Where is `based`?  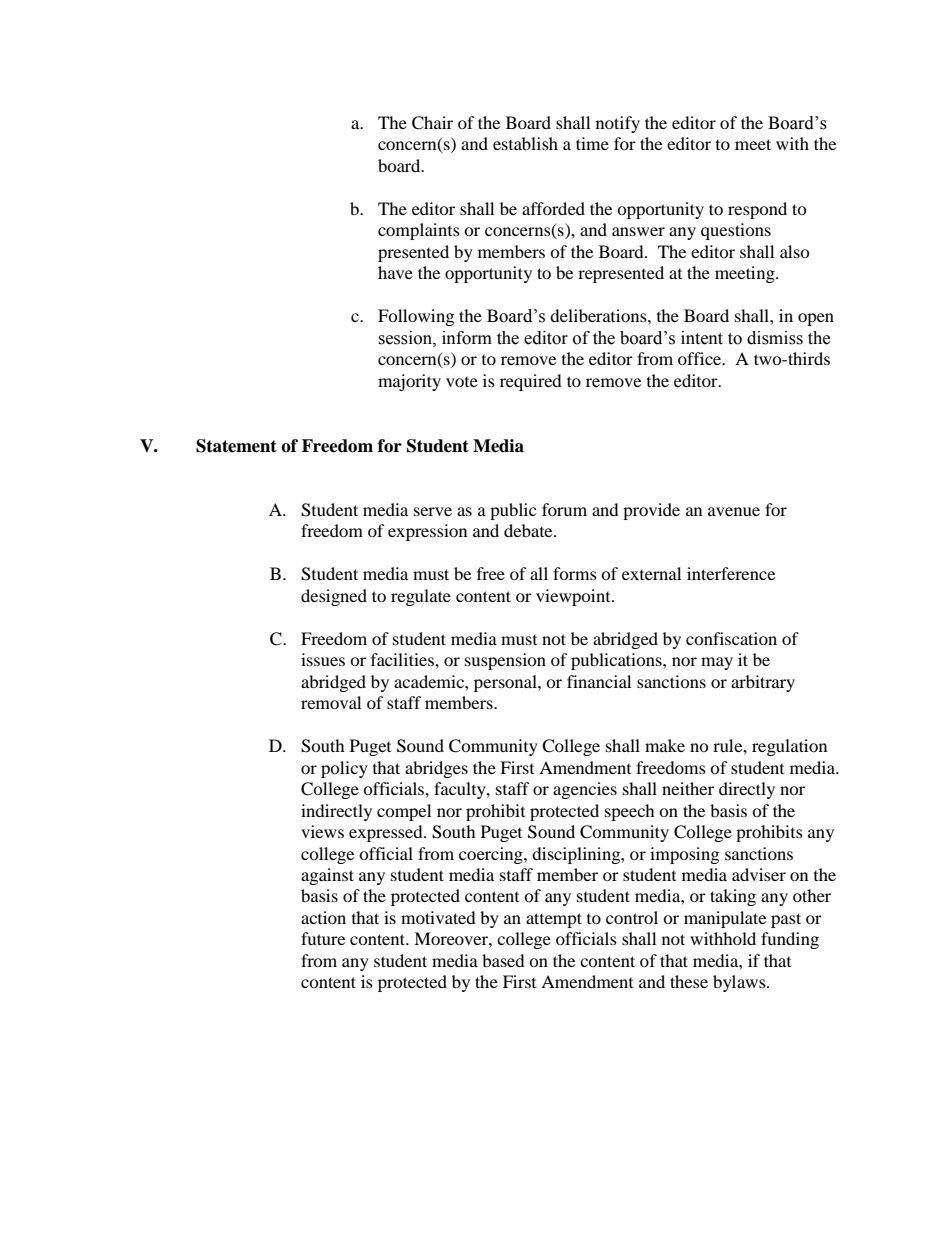 based is located at coordinates (503, 960).
